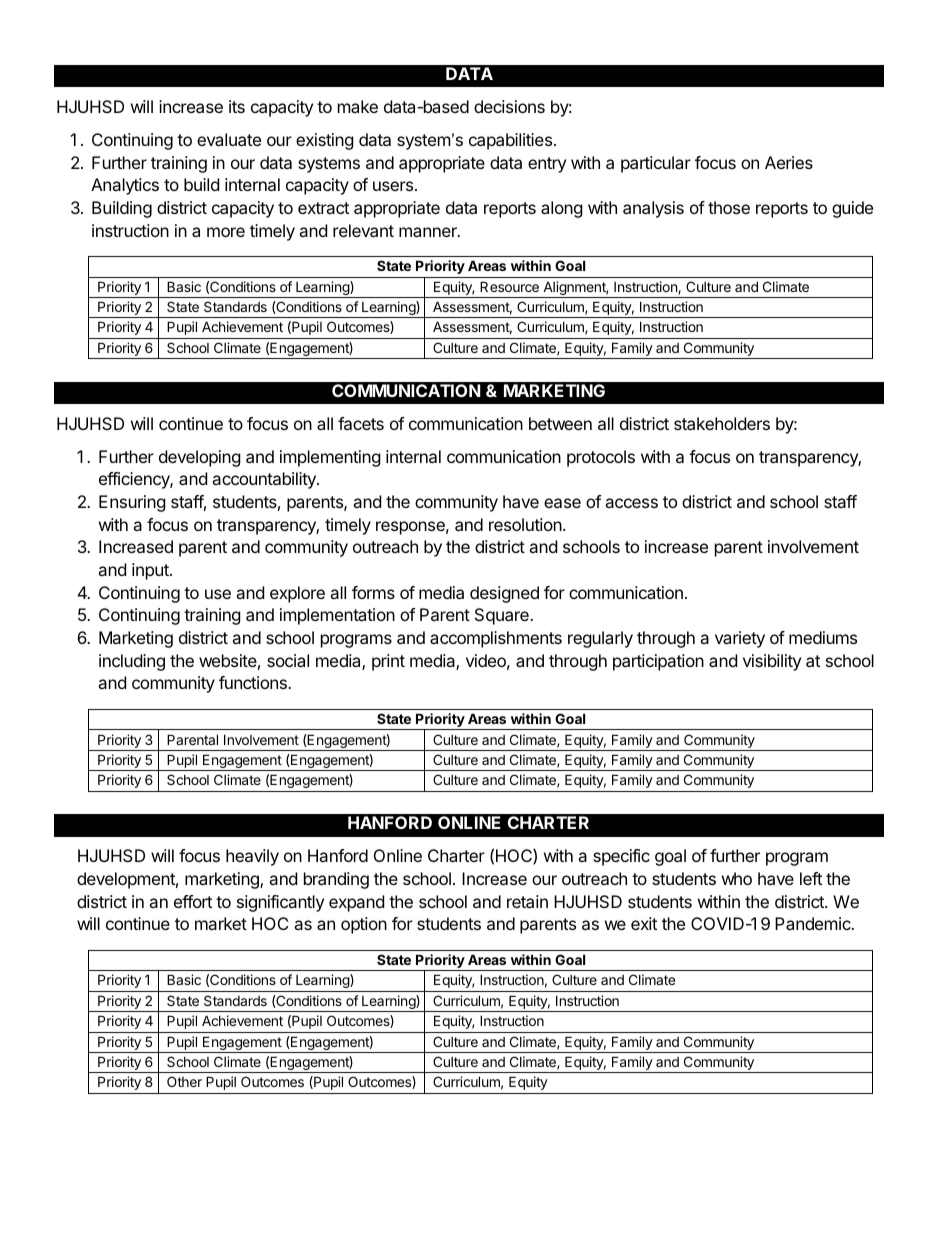  Describe the element at coordinates (151, 571) in the image. I see `input` at that location.
